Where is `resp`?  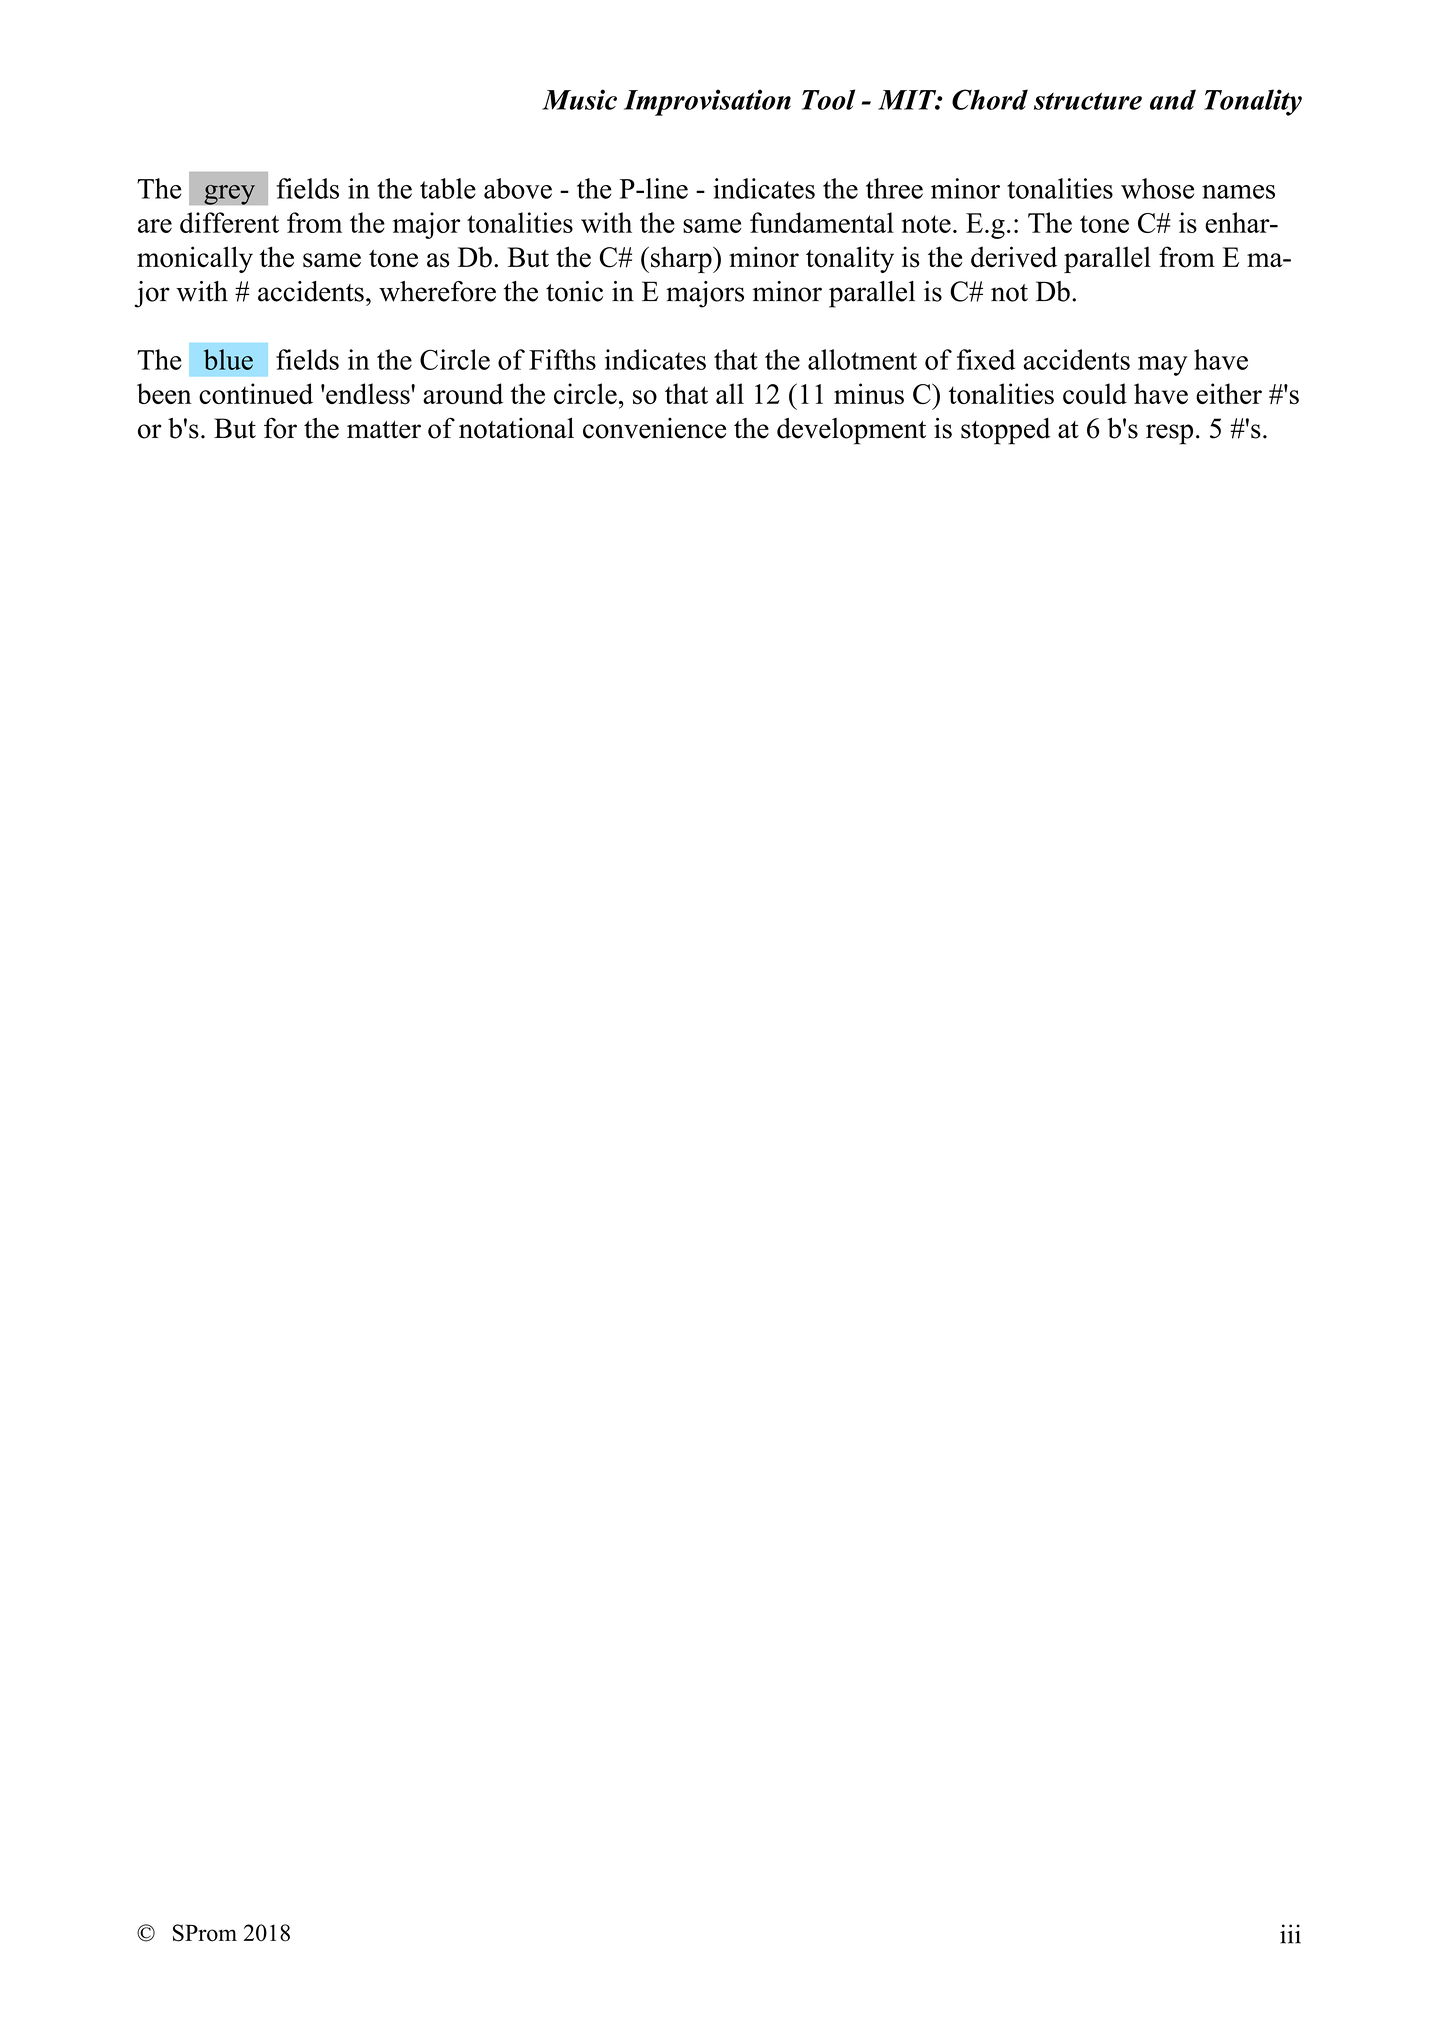 resp is located at coordinates (1169, 434).
